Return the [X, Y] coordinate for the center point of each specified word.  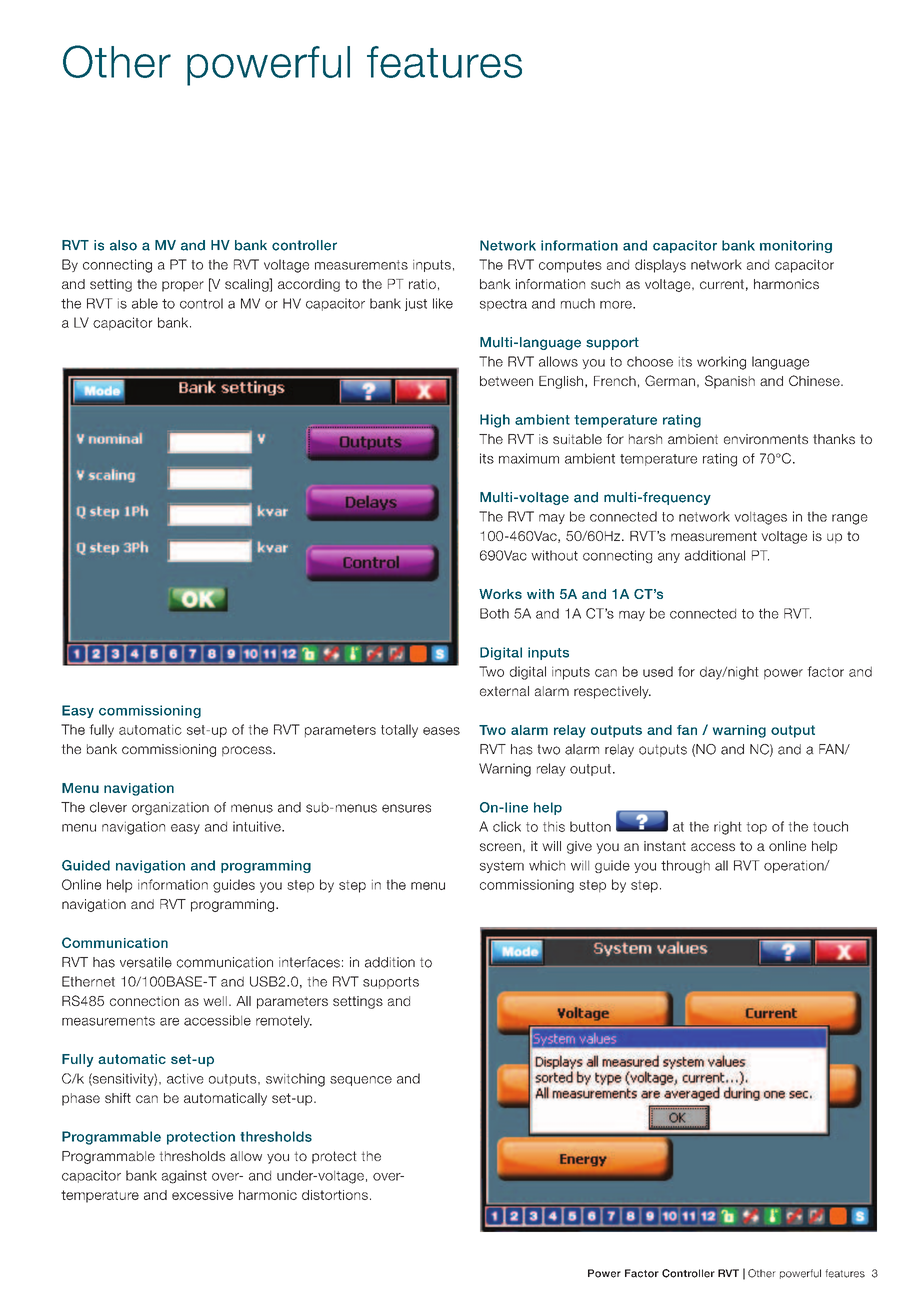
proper [183, 286]
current [722, 284]
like [443, 303]
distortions [335, 1195]
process [248, 751]
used [658, 671]
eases [441, 731]
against [184, 1177]
